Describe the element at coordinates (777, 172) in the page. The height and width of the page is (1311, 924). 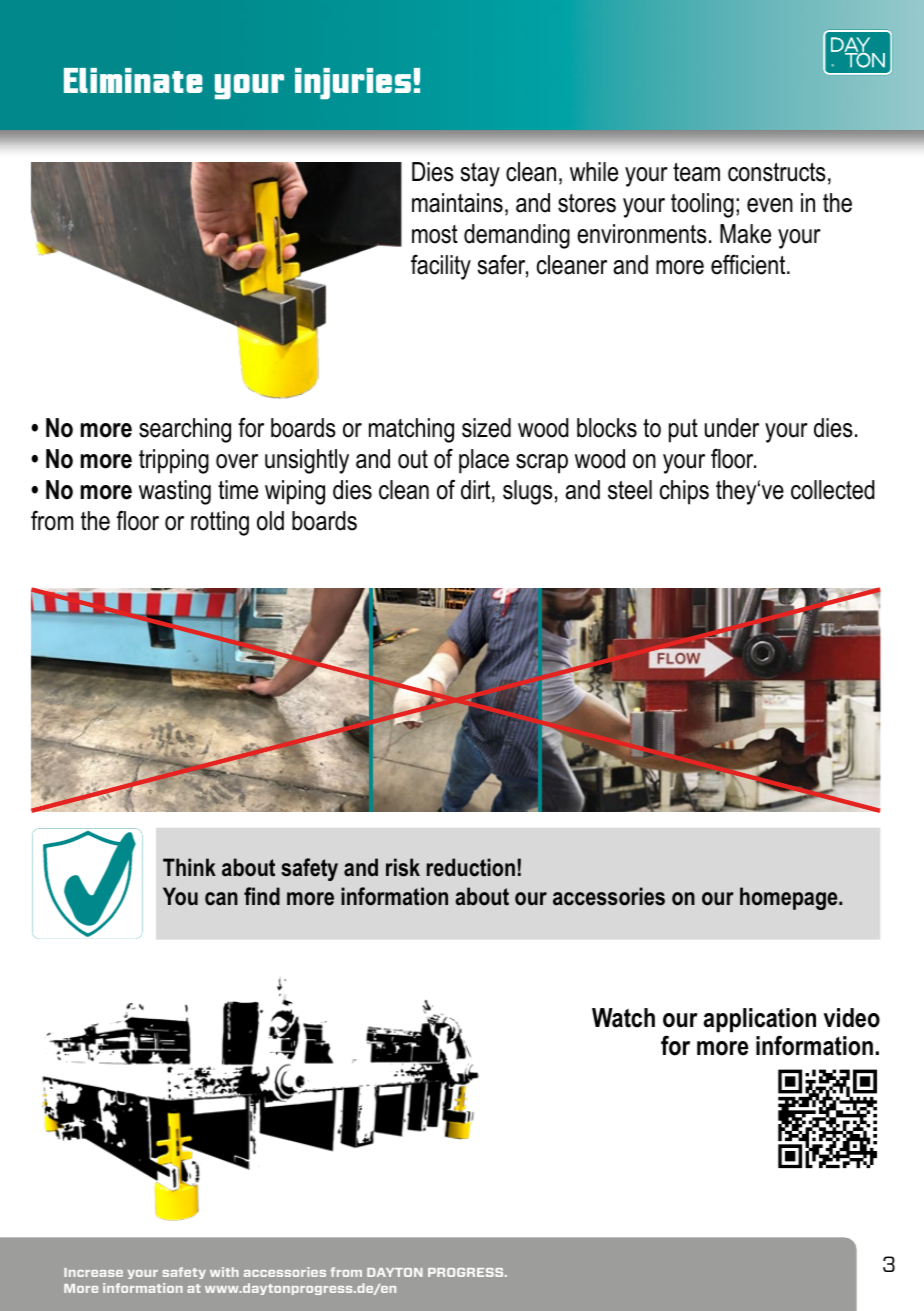
I see `constructs` at that location.
